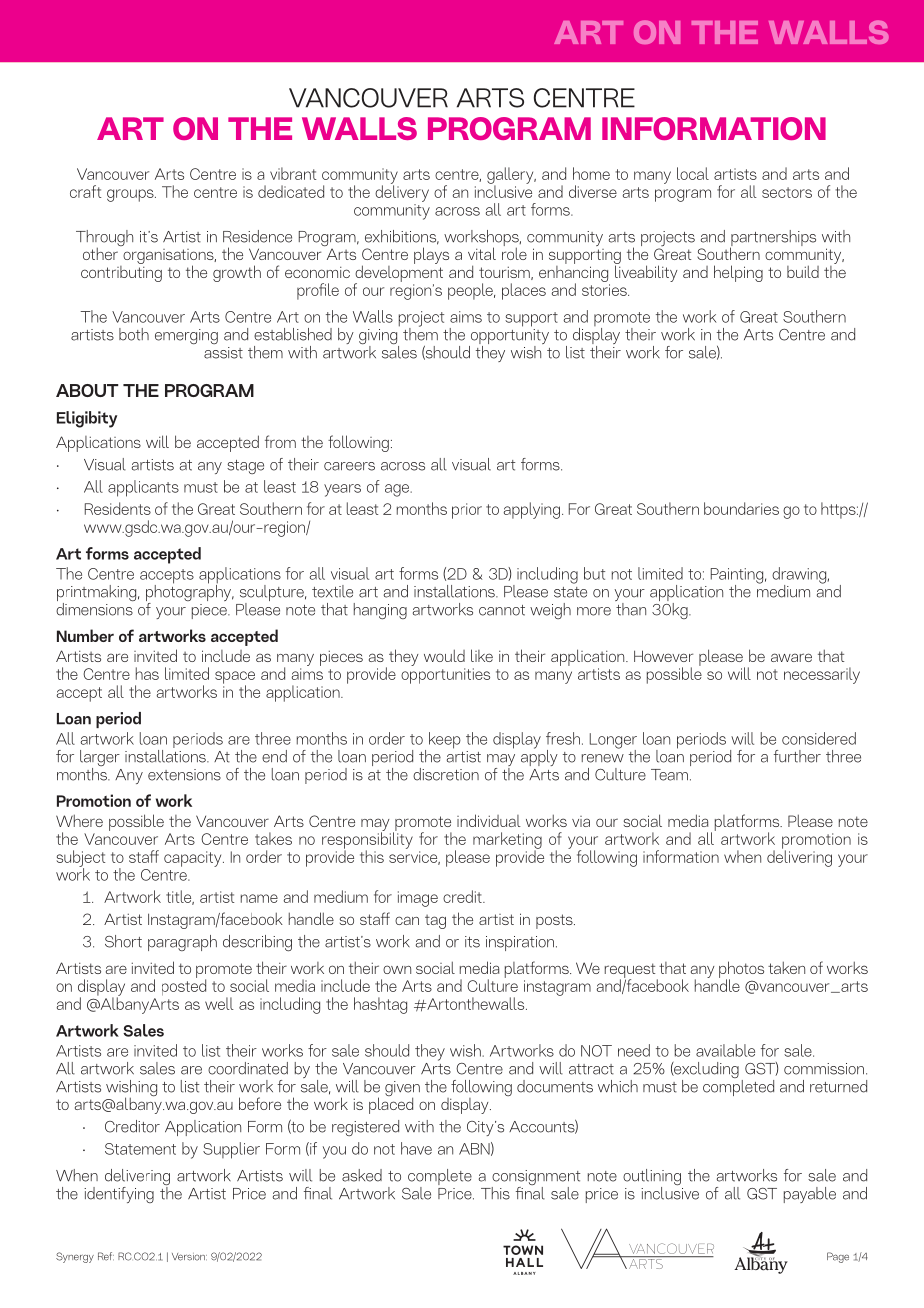 This screenshot has height=1308, width=924. I want to click on prior, so click(467, 511).
